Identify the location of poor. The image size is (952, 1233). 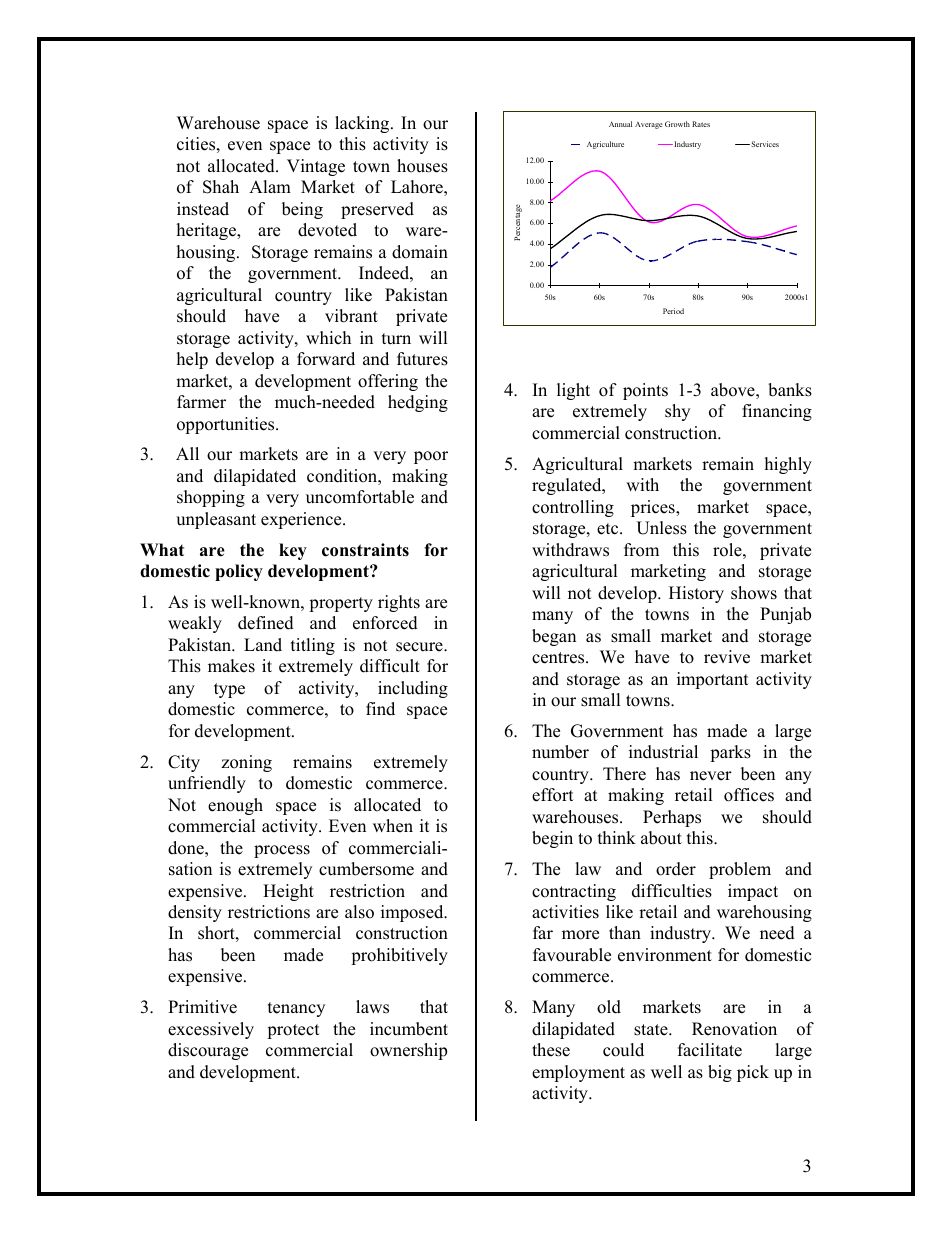
(431, 457).
